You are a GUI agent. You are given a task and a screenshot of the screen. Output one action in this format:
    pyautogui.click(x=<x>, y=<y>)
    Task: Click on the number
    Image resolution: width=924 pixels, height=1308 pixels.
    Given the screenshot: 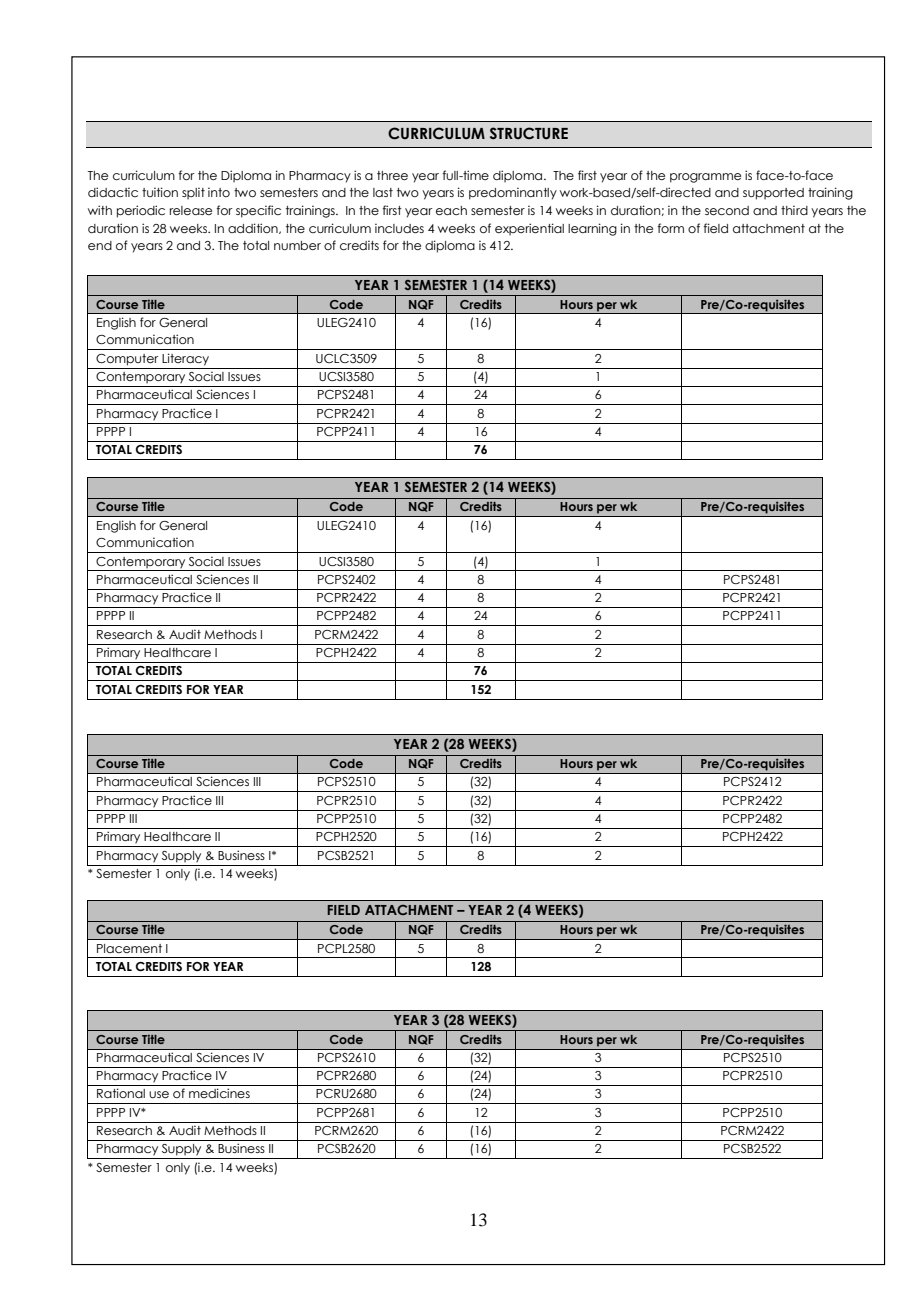 What is the action you would take?
    pyautogui.click(x=297, y=245)
